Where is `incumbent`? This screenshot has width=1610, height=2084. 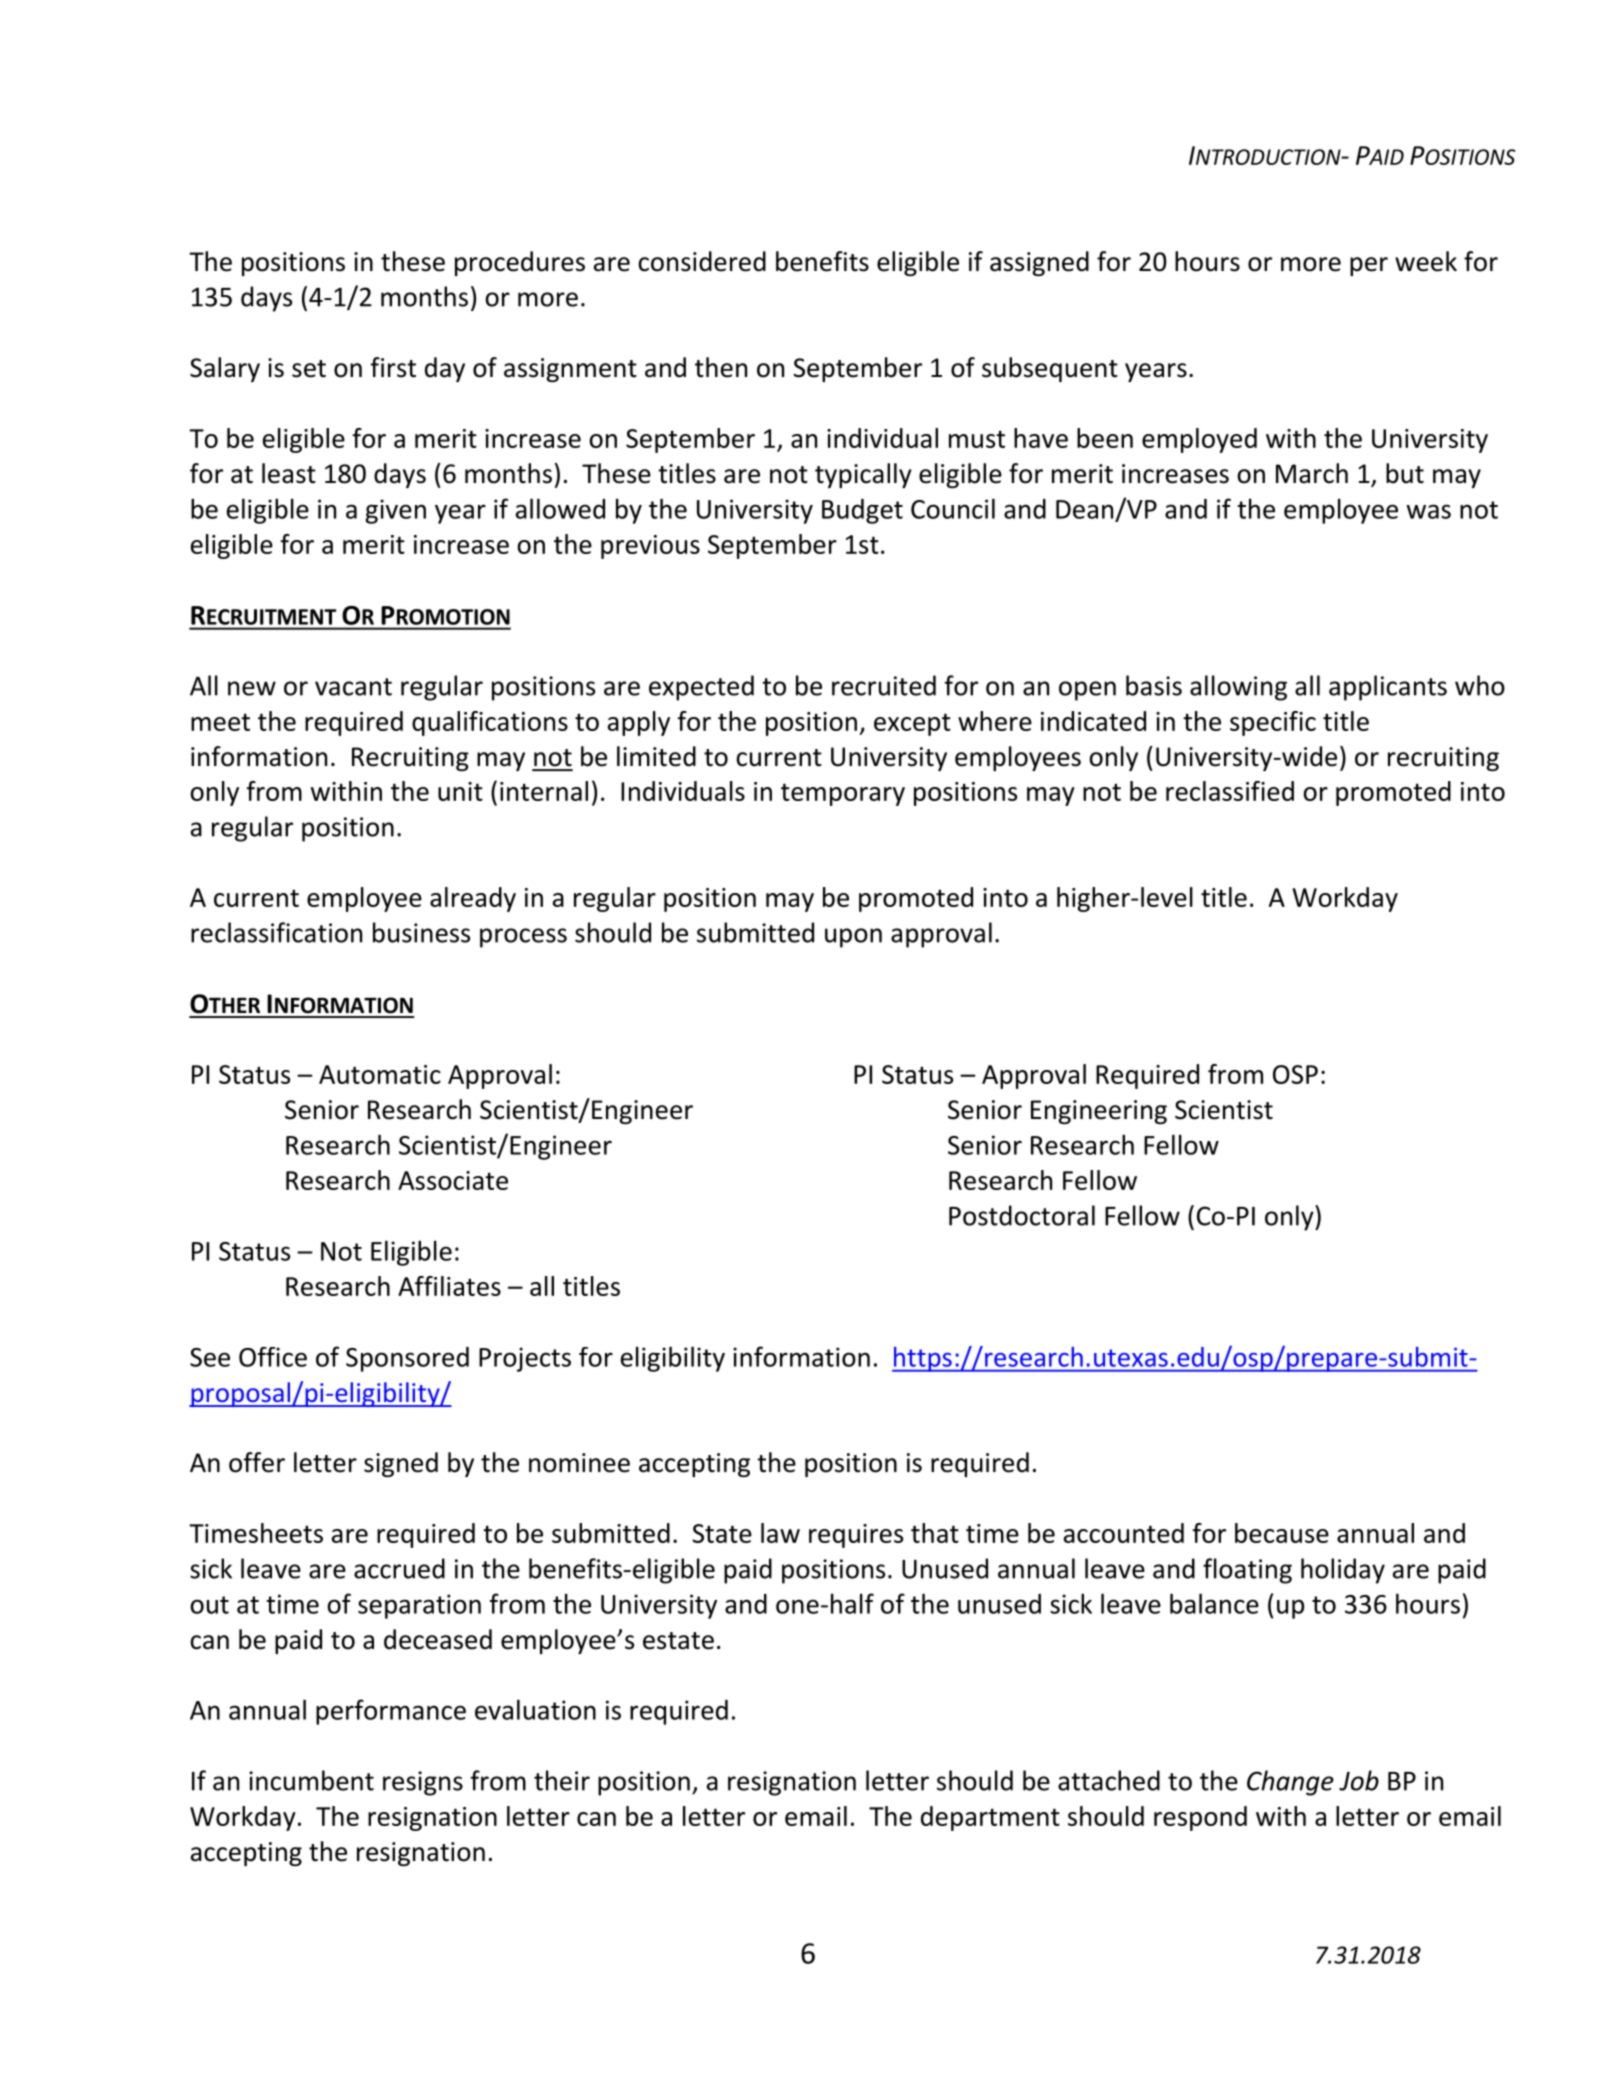
incumbent is located at coordinates (311, 1780).
